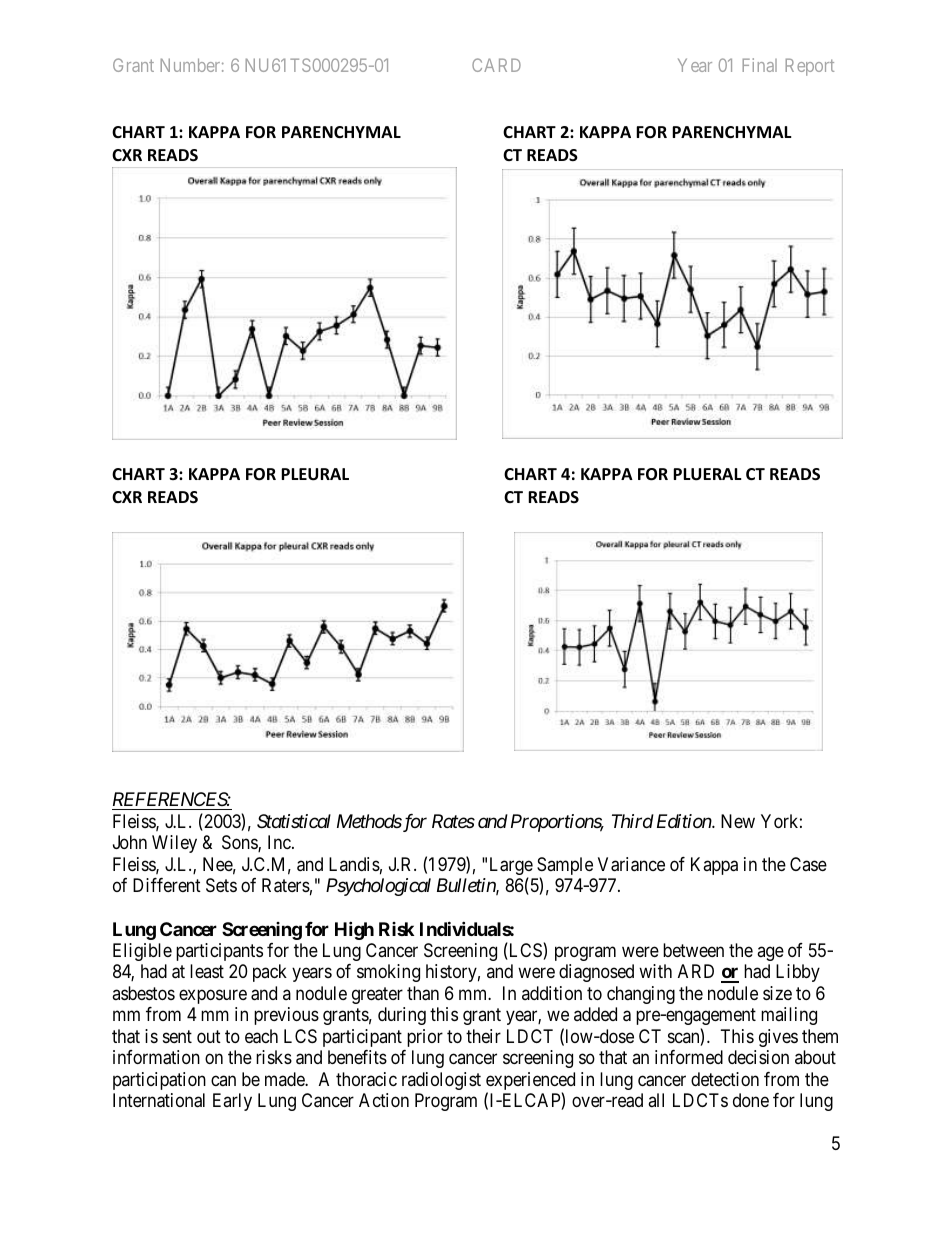 The image size is (952, 1233). Describe the element at coordinates (453, 821) in the screenshot. I see `Rates` at that location.
